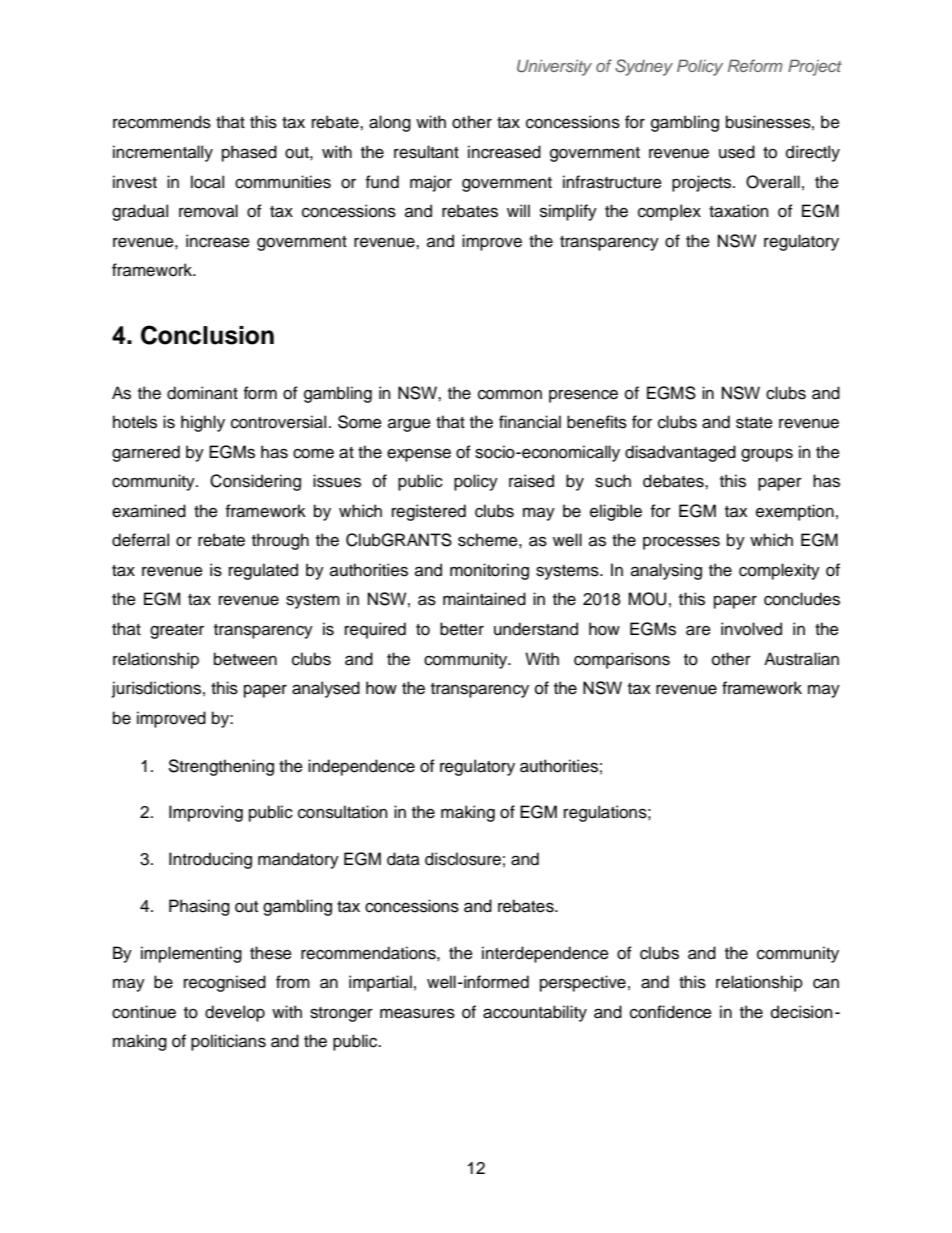  Describe the element at coordinates (489, 571) in the document. I see `monitoring` at that location.
